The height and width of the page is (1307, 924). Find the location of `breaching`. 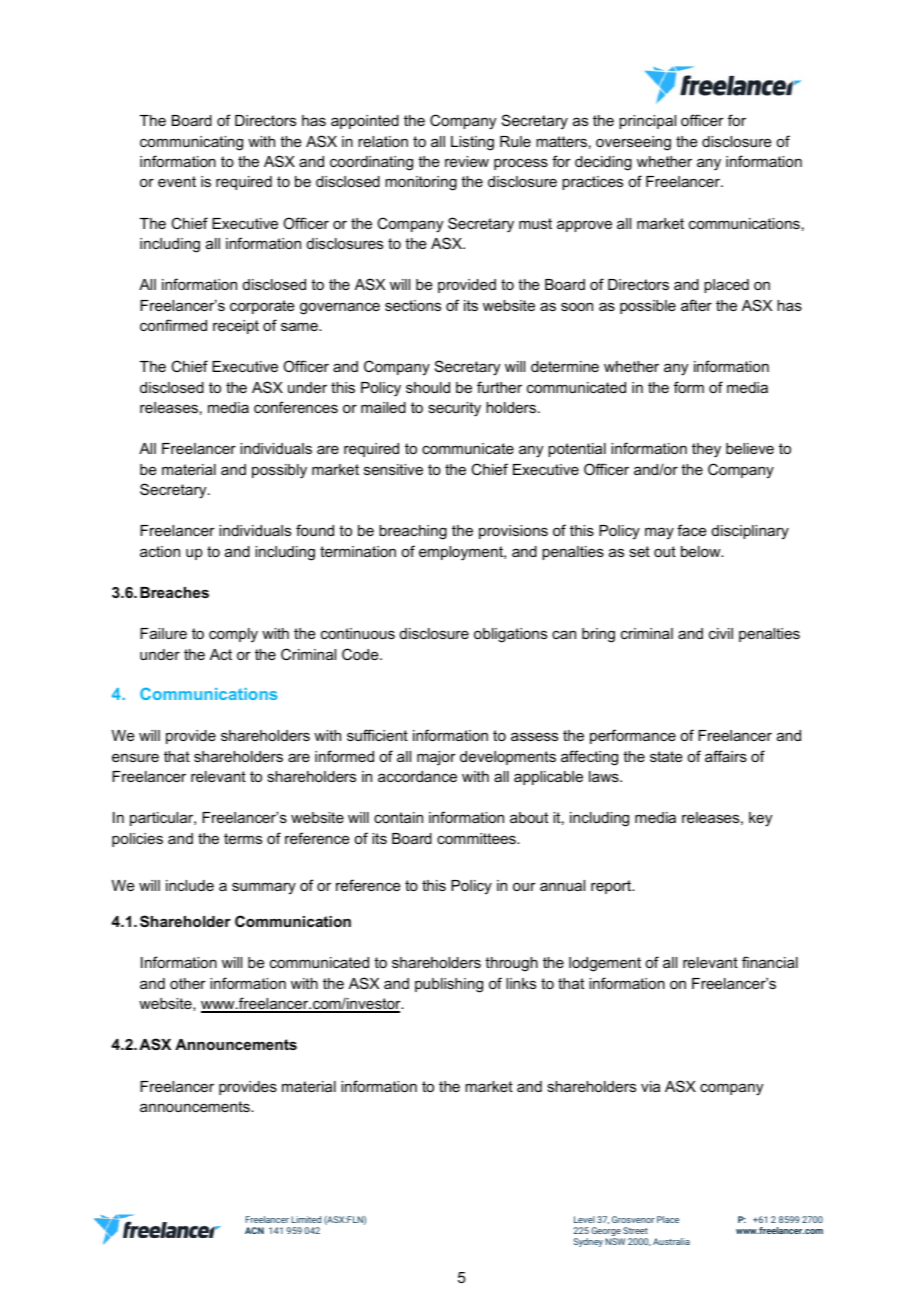

breaching is located at coordinates (413, 532).
